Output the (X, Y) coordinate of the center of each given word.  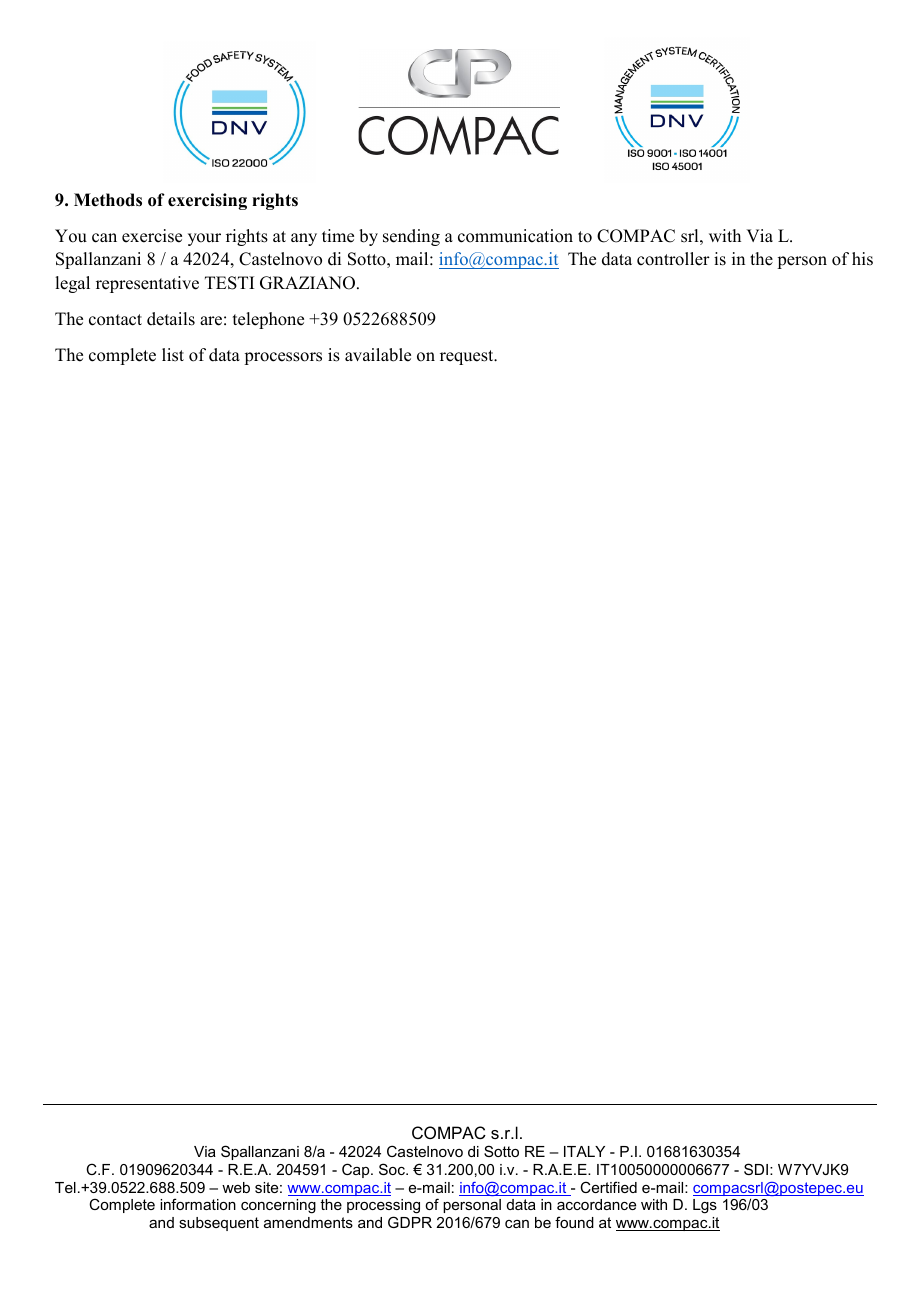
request (468, 357)
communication (515, 236)
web (236, 1187)
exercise (152, 236)
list (173, 355)
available (378, 355)
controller (673, 259)
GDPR (410, 1222)
